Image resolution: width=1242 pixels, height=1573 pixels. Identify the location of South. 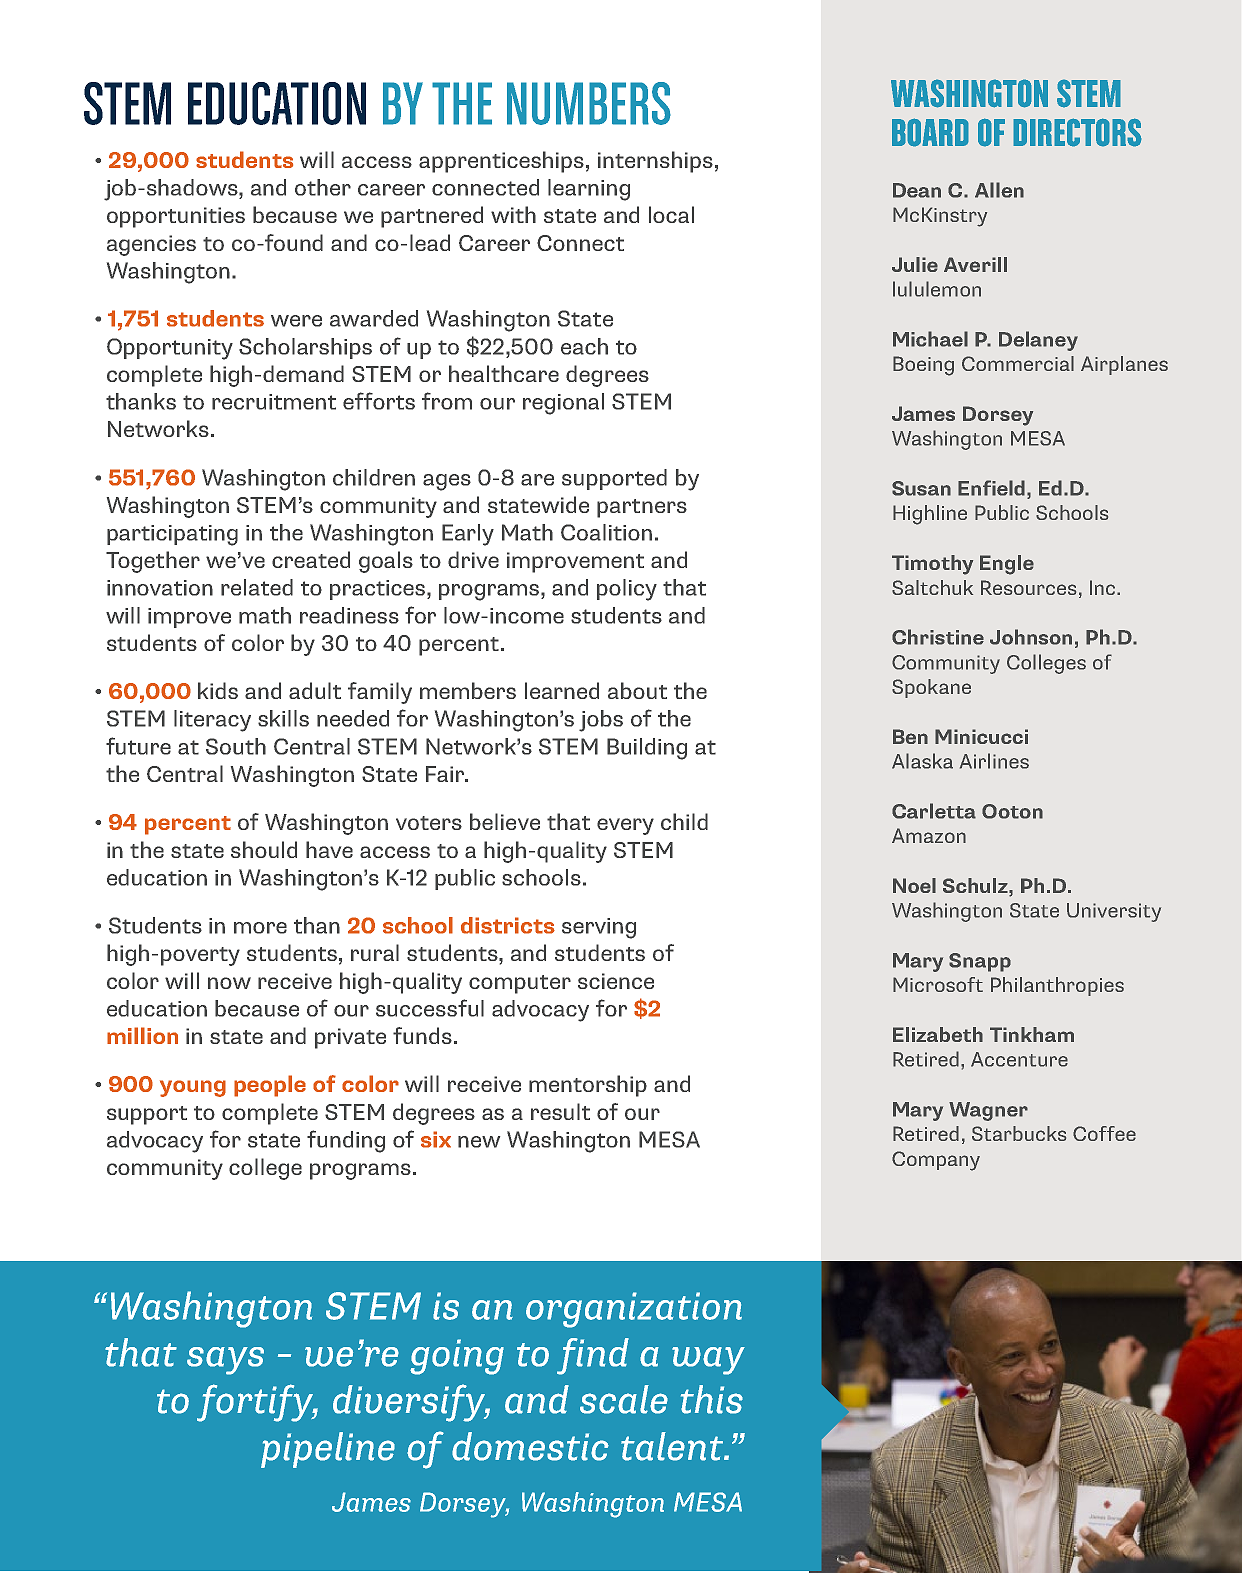
(236, 746).
